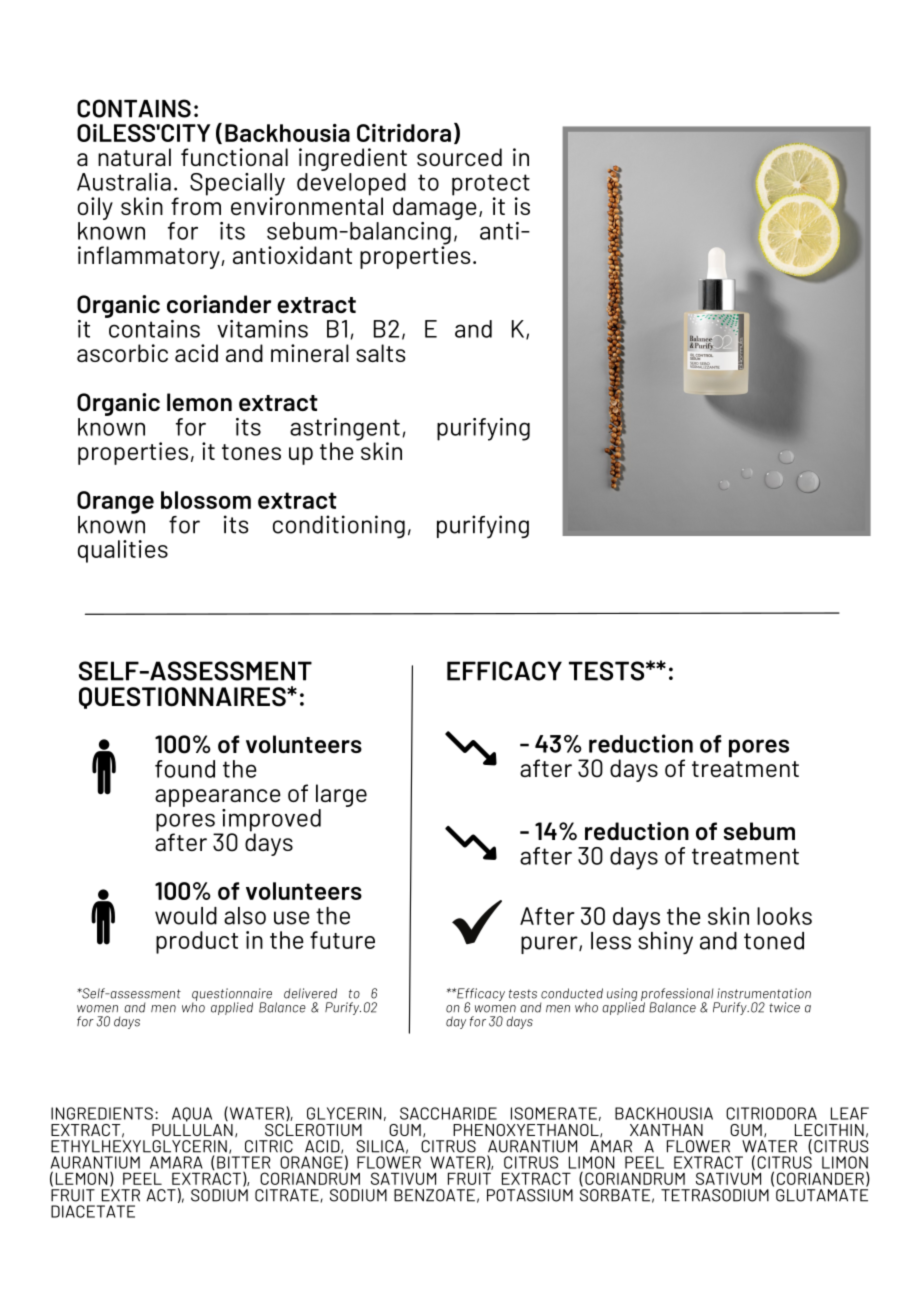 This page has height=1308, width=924. What do you see at coordinates (345, 430) in the page?
I see `astringent` at bounding box center [345, 430].
